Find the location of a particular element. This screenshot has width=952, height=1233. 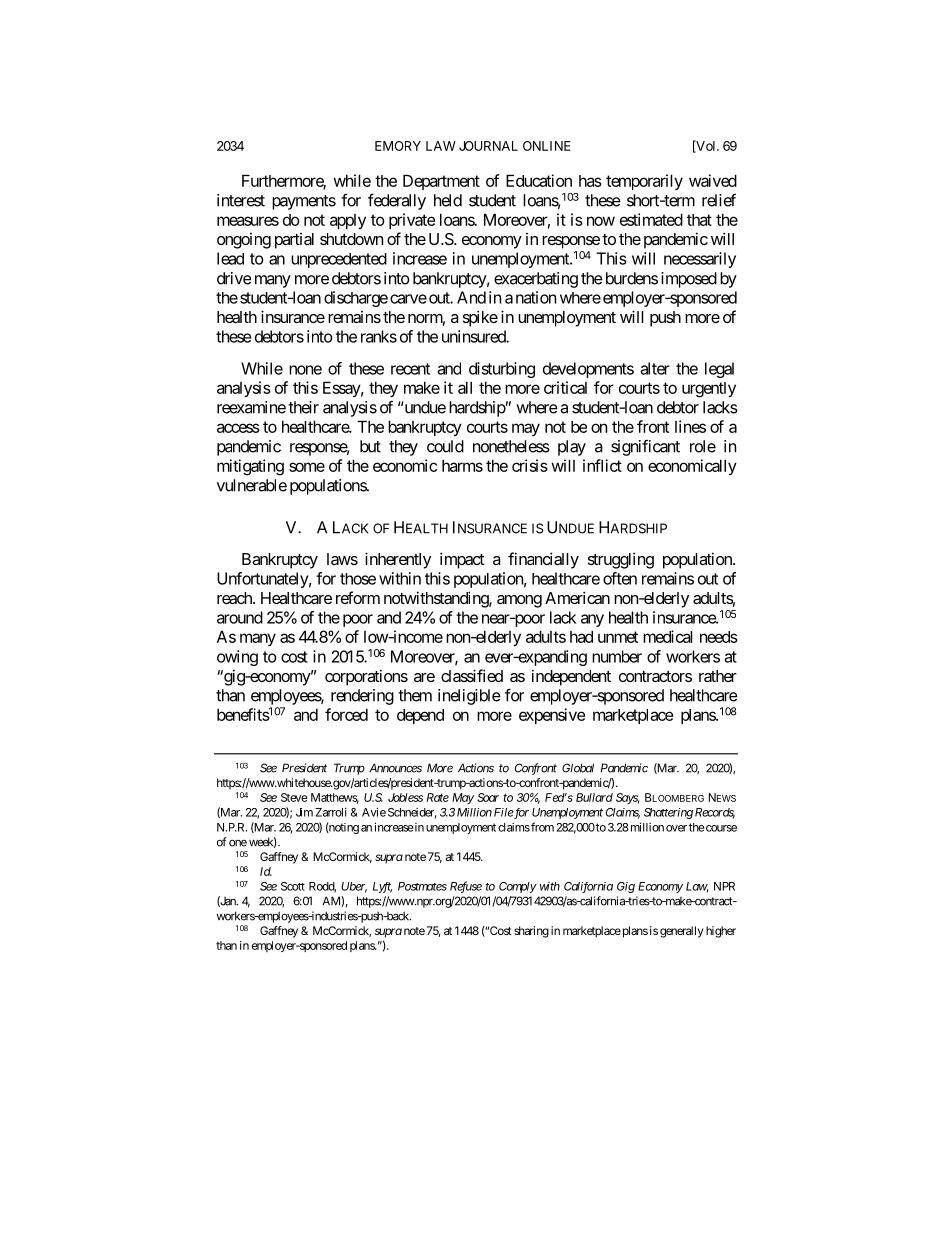

those is located at coordinates (358, 579).
